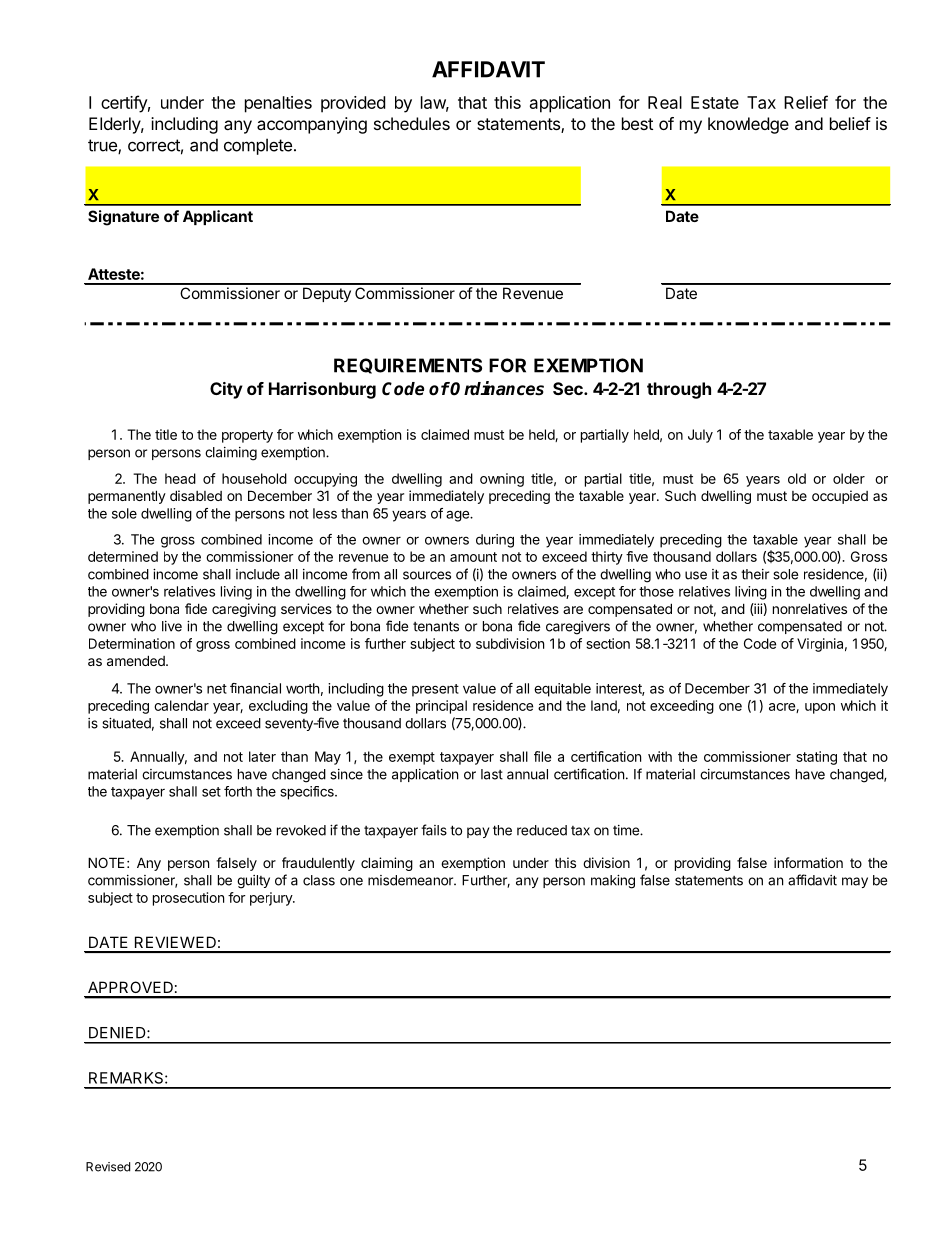 The width and height of the image is (952, 1233). I want to click on Revised, so click(108, 1167).
